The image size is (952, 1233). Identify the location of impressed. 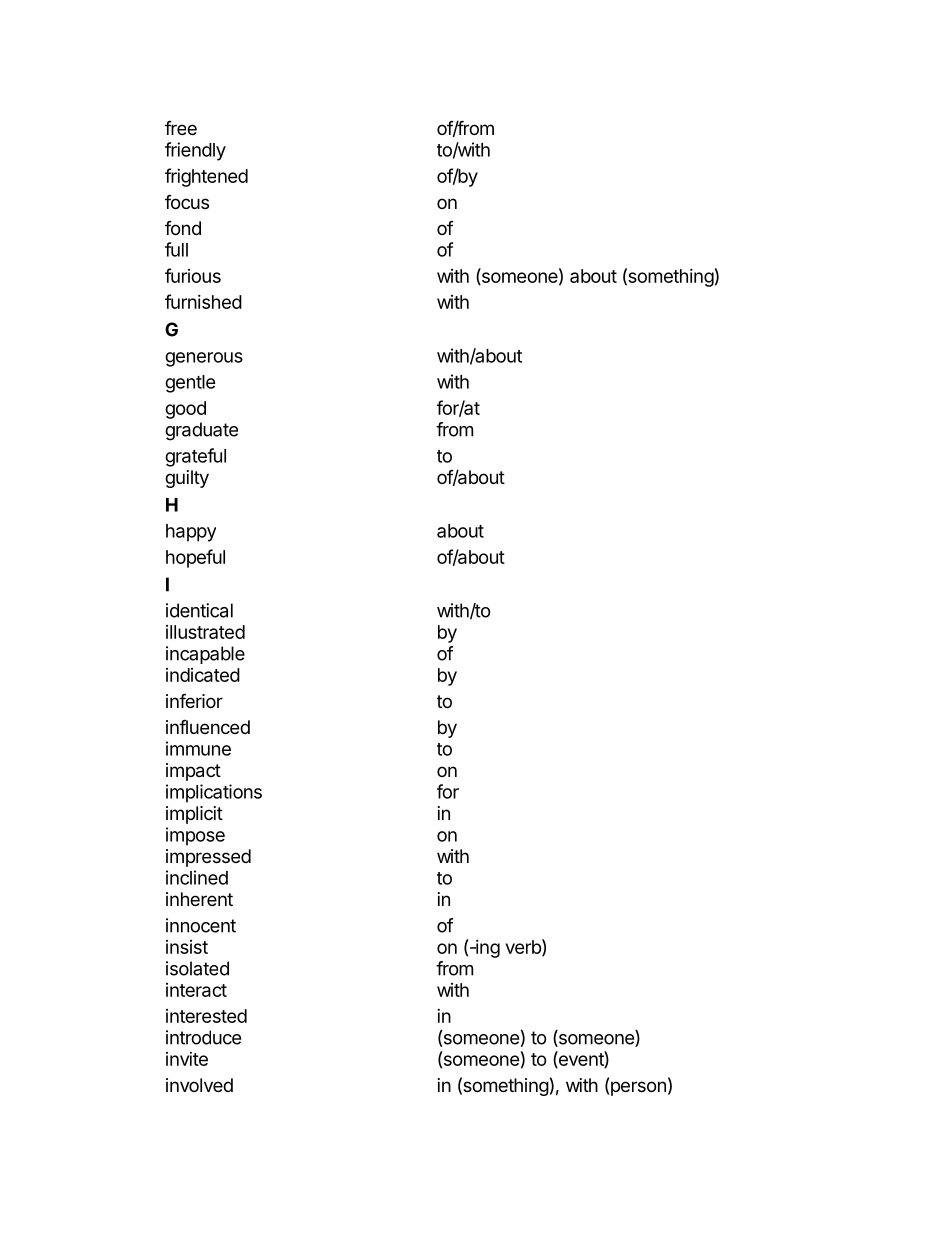
(208, 858).
